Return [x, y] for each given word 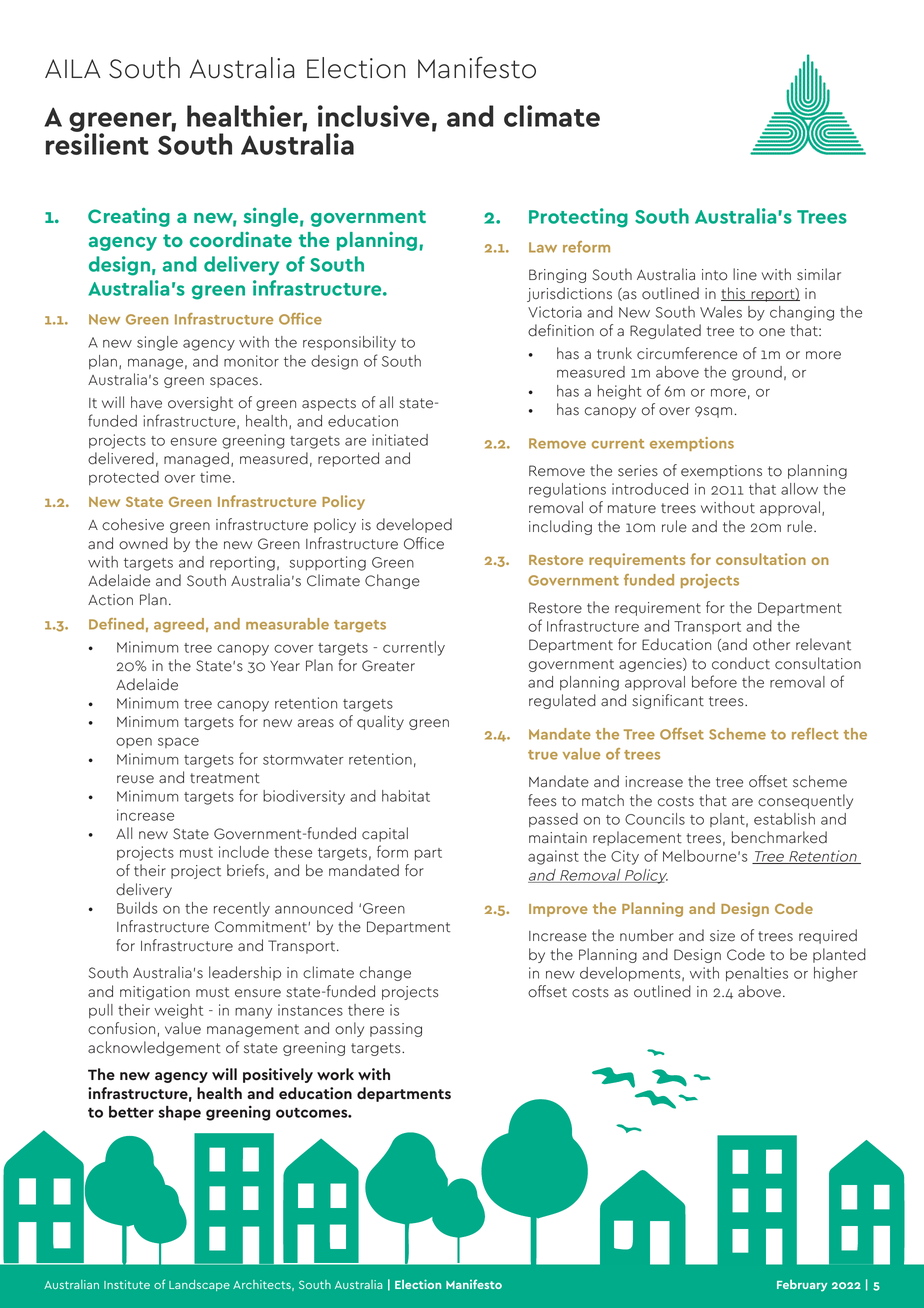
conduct [741, 663]
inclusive [374, 116]
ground [757, 373]
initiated [400, 440]
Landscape [199, 1285]
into [714, 275]
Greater [388, 666]
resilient [97, 143]
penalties [757, 974]
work [335, 1074]
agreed [179, 625]
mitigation [155, 993]
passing [396, 1030]
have [146, 402]
